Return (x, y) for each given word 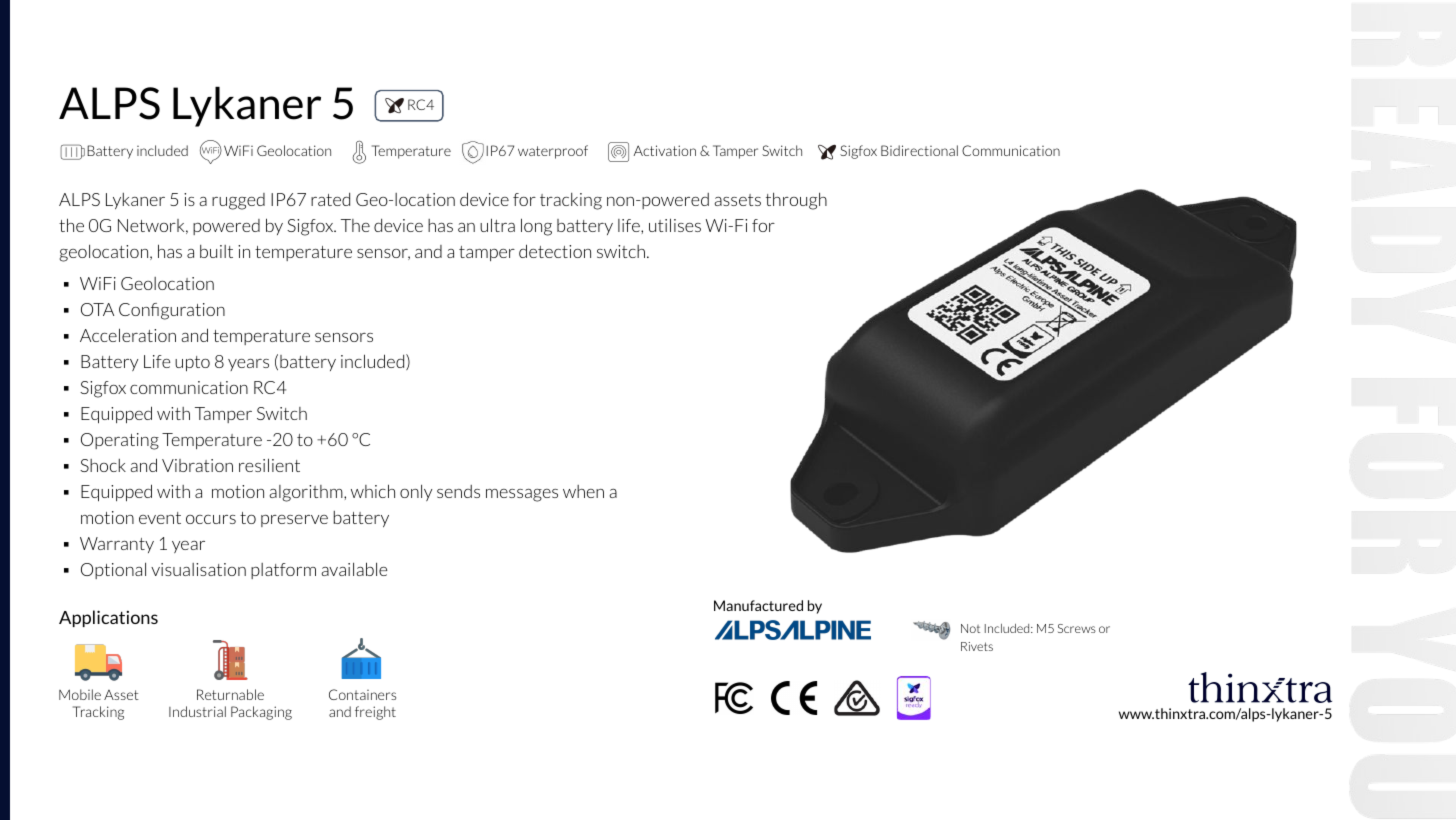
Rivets (977, 646)
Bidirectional (919, 150)
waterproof (553, 152)
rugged (238, 201)
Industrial (197, 711)
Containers (362, 694)
